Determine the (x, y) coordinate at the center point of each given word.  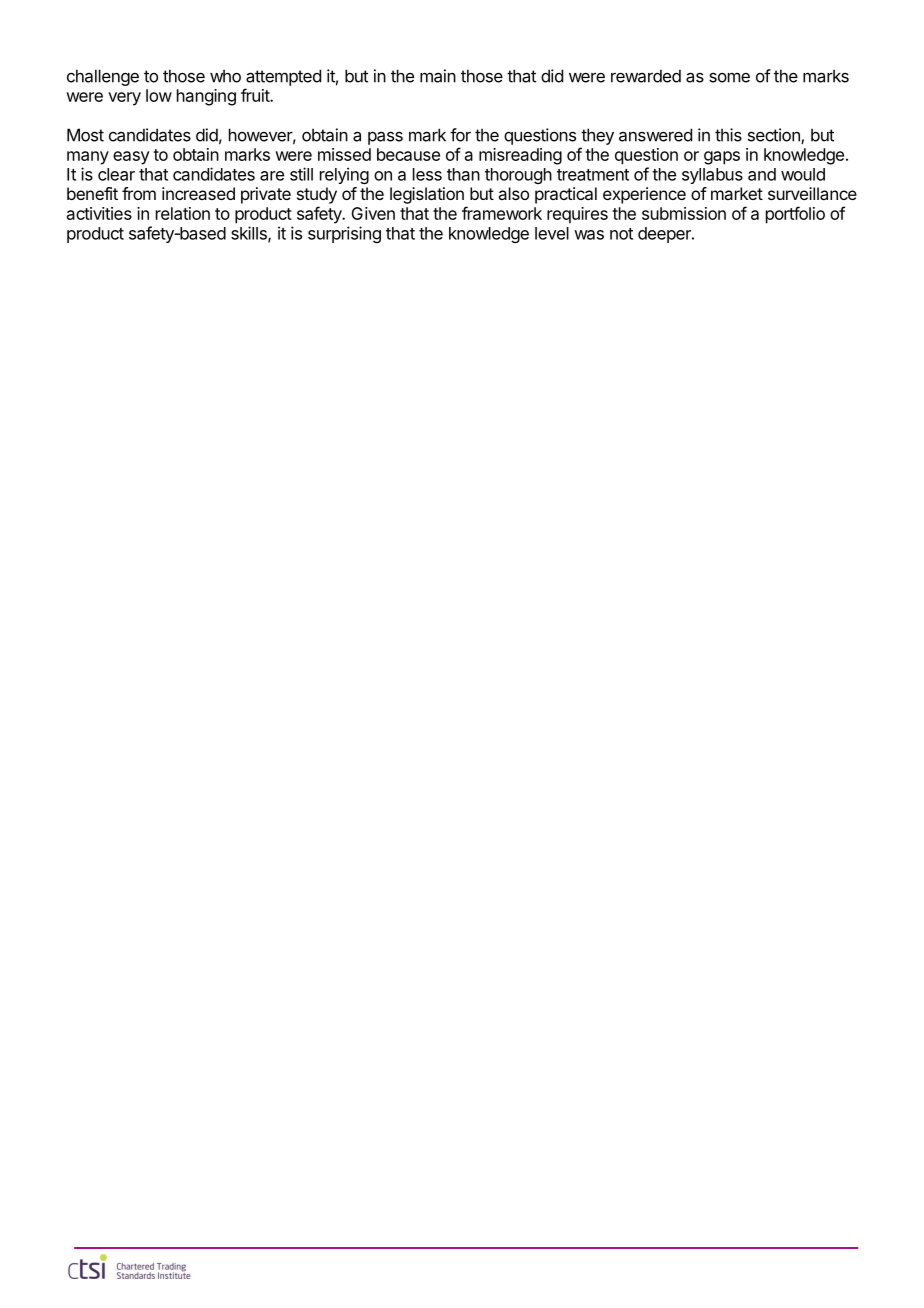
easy (131, 158)
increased (198, 193)
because (408, 154)
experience (644, 195)
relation (183, 213)
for (460, 135)
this (728, 135)
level (552, 233)
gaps (722, 158)
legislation (427, 195)
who (225, 76)
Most (85, 135)
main (438, 76)
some (729, 77)
